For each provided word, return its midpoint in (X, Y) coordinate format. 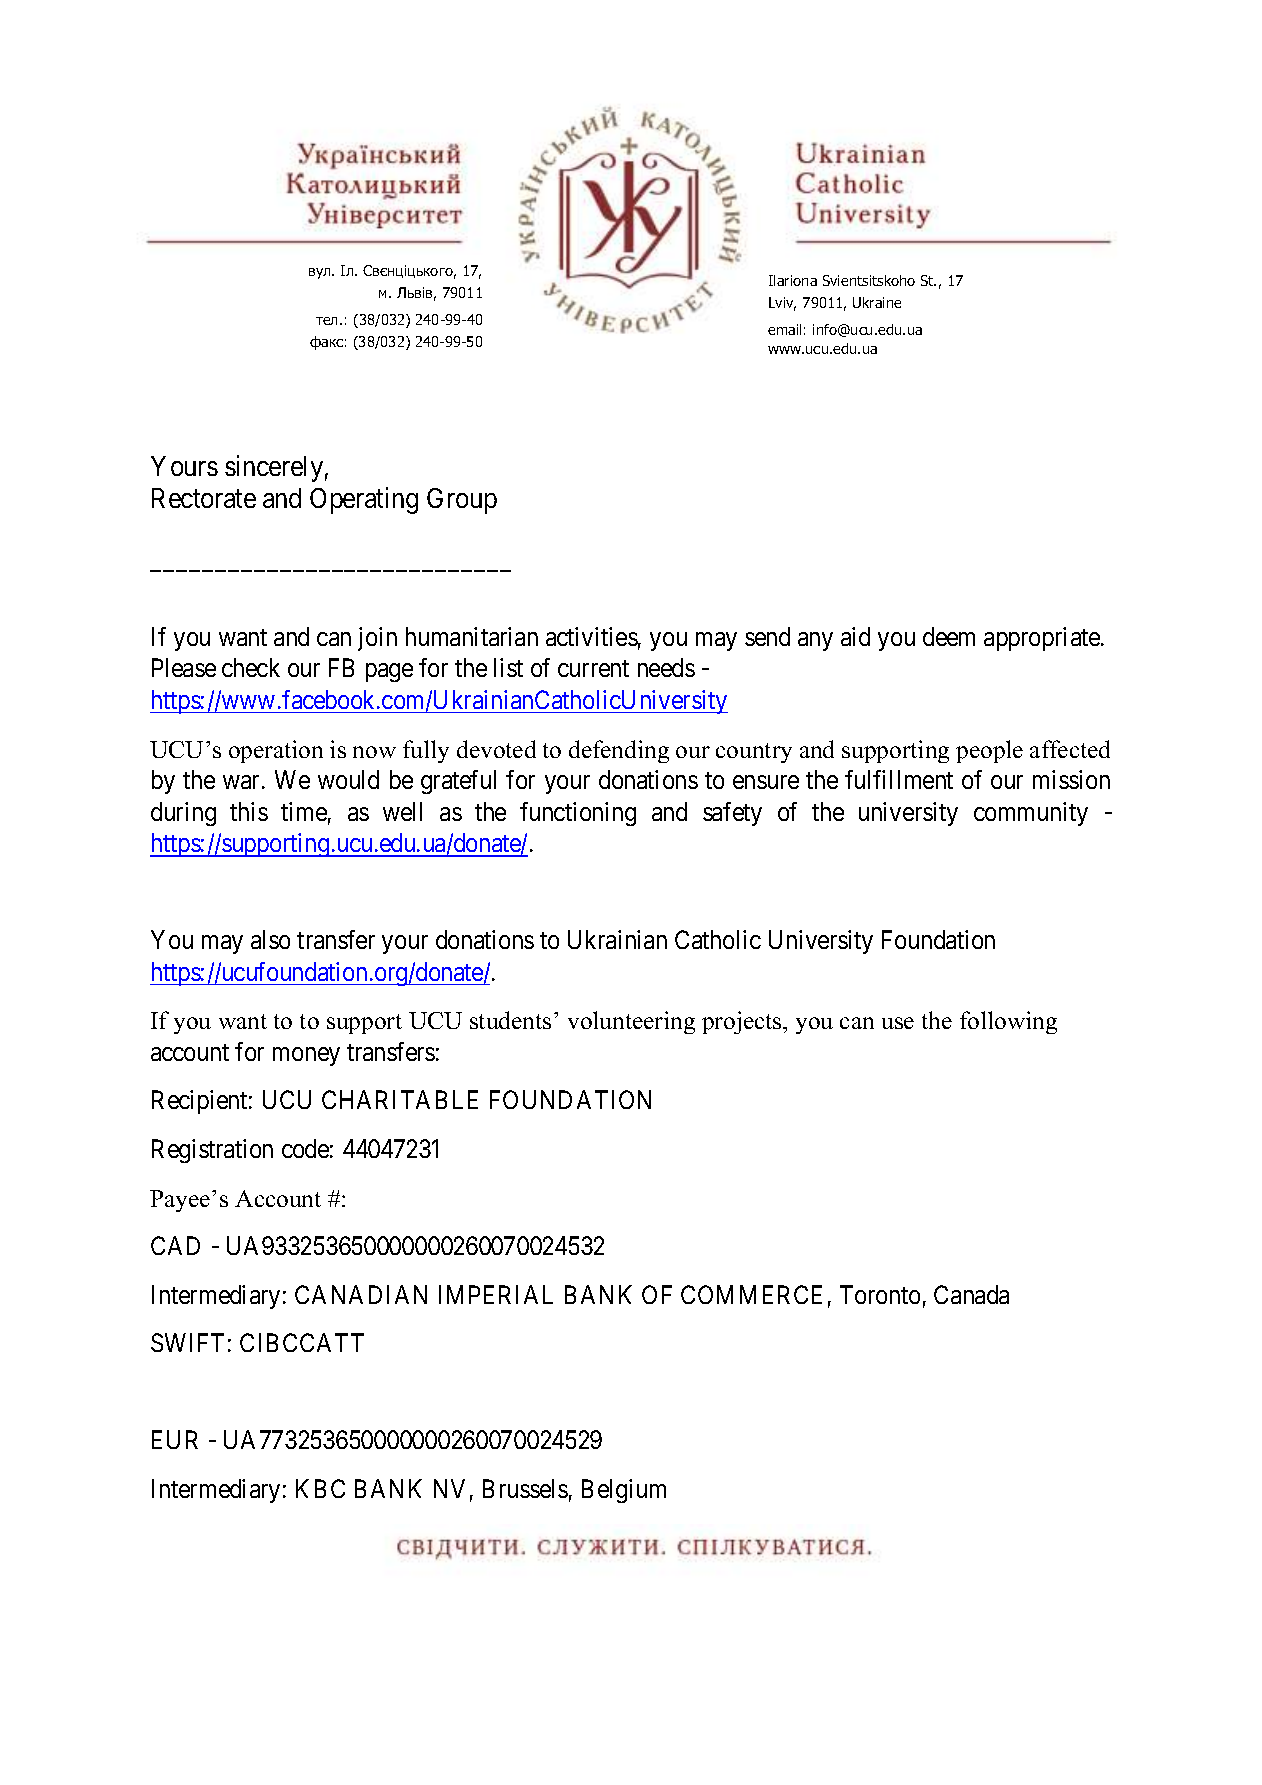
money (306, 1056)
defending (619, 751)
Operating (364, 500)
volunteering (631, 1022)
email (784, 329)
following (1008, 1022)
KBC (320, 1488)
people (989, 751)
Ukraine (877, 302)
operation (276, 751)
